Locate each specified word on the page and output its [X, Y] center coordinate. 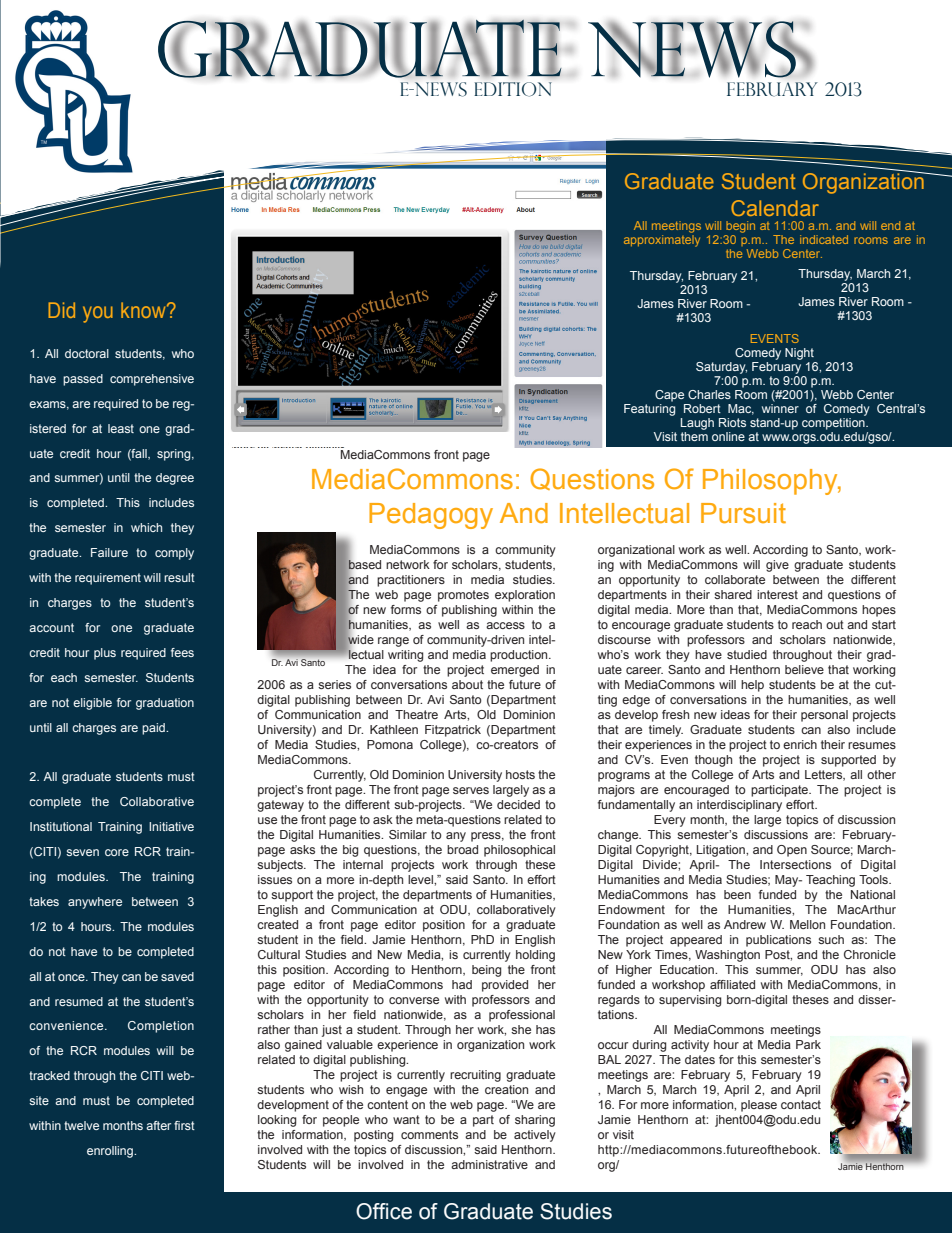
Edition [513, 89]
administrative [489, 1164]
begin [739, 228]
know [144, 310]
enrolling [111, 1152]
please [759, 1106]
